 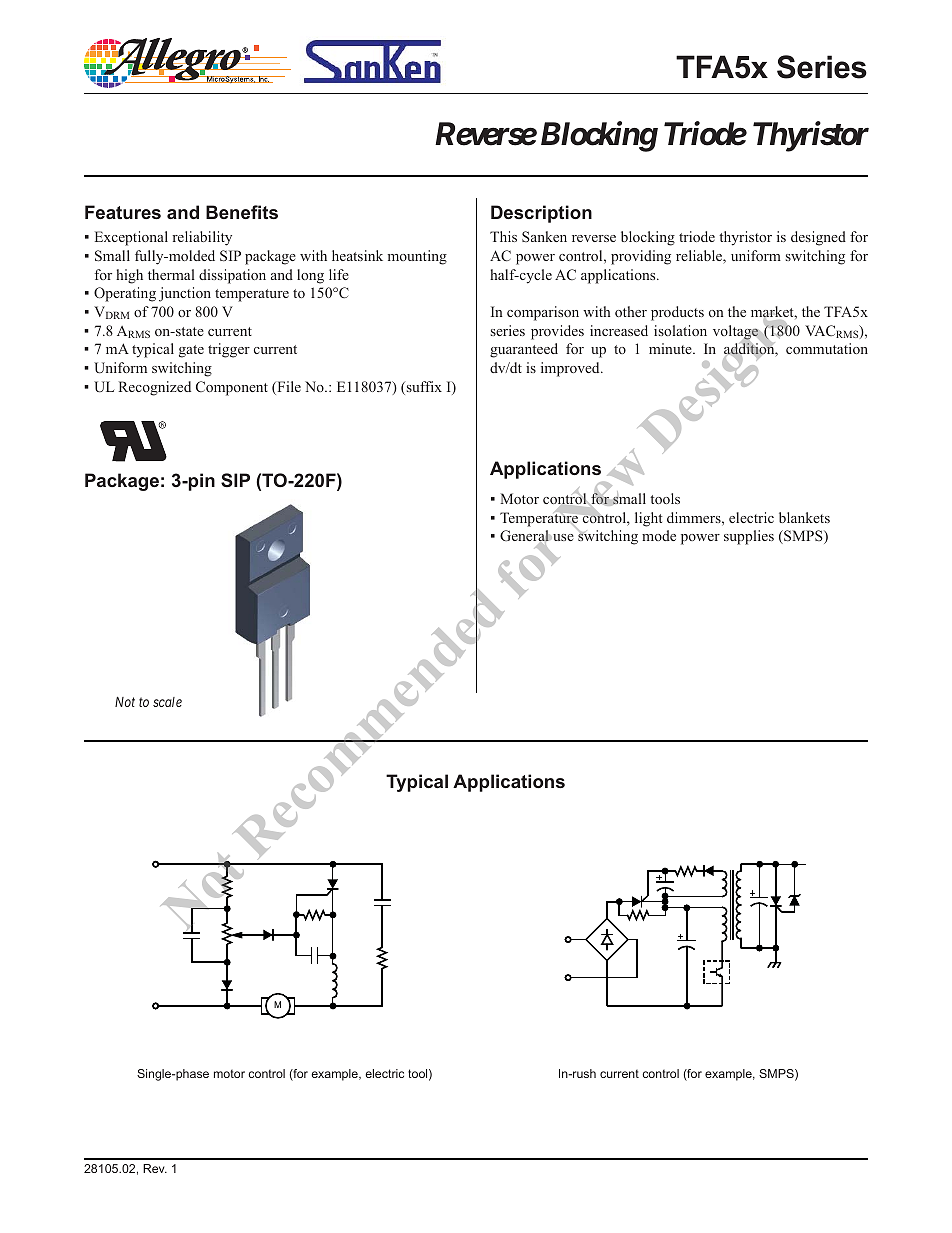 I want to click on Component, so click(x=232, y=388).
